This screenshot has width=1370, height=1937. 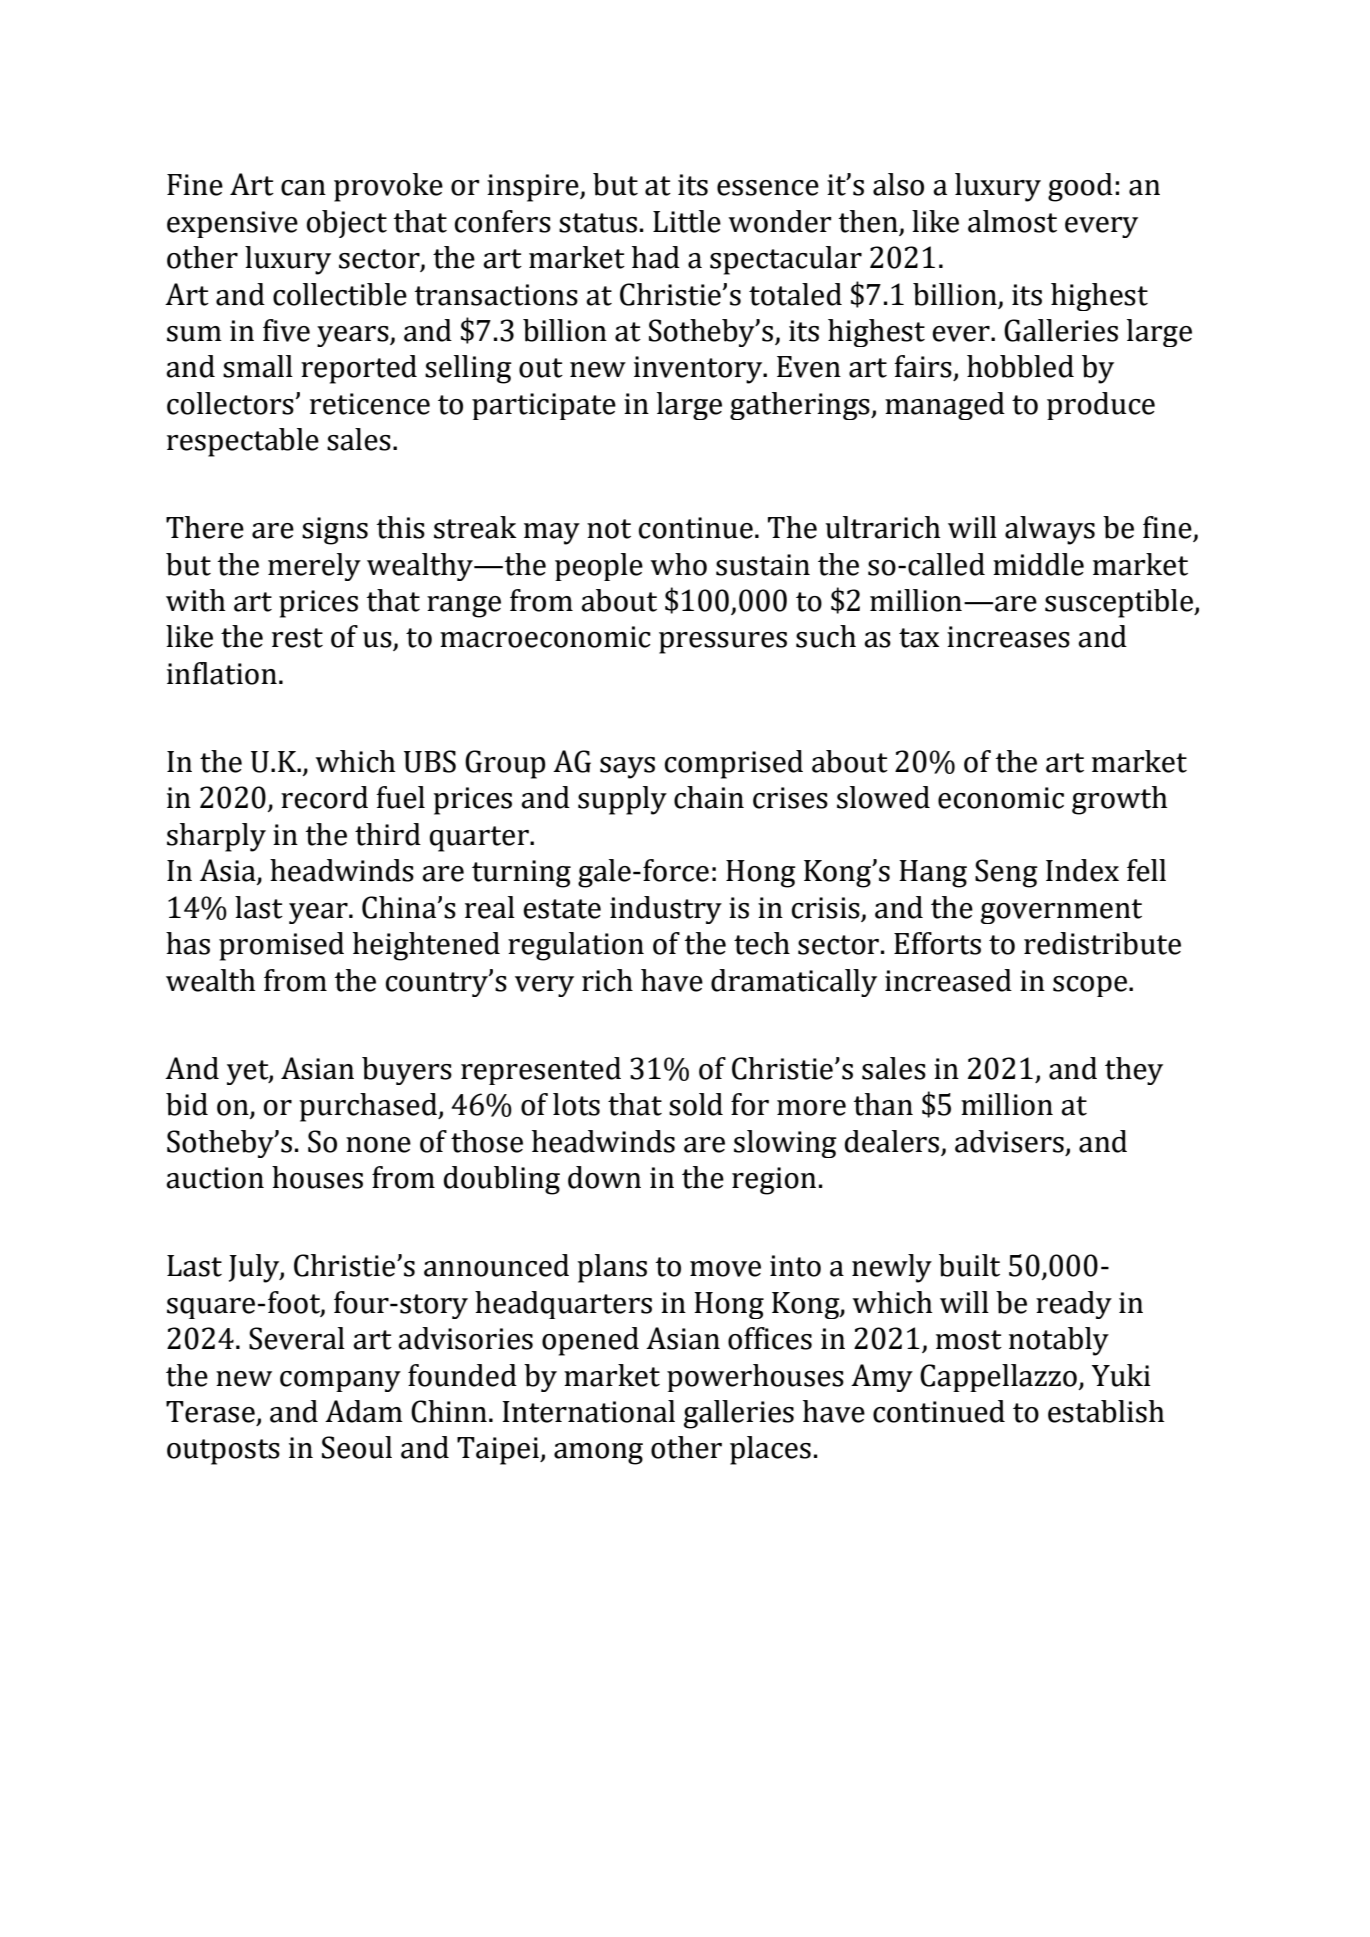 I want to click on supply, so click(x=622, y=800).
